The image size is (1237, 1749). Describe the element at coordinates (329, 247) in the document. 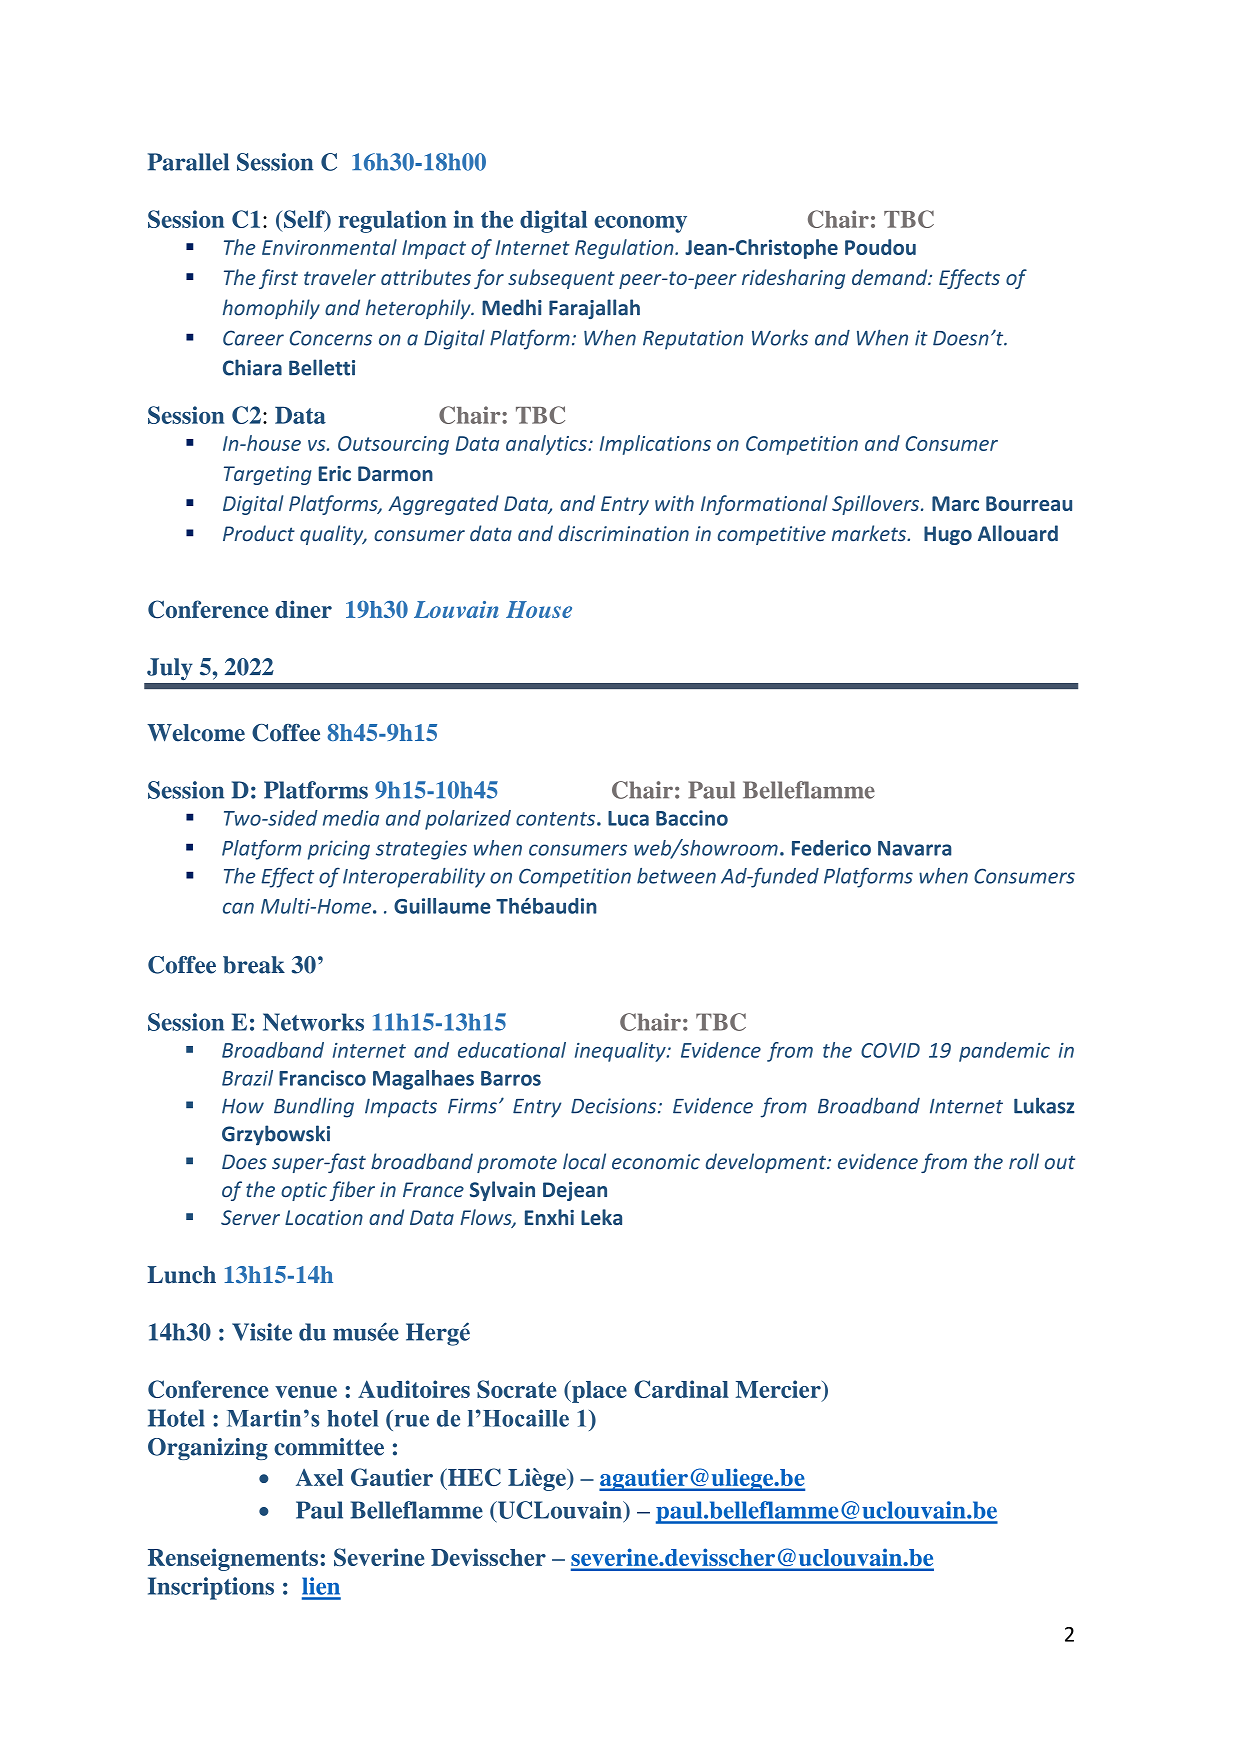

I see `Environmental` at that location.
